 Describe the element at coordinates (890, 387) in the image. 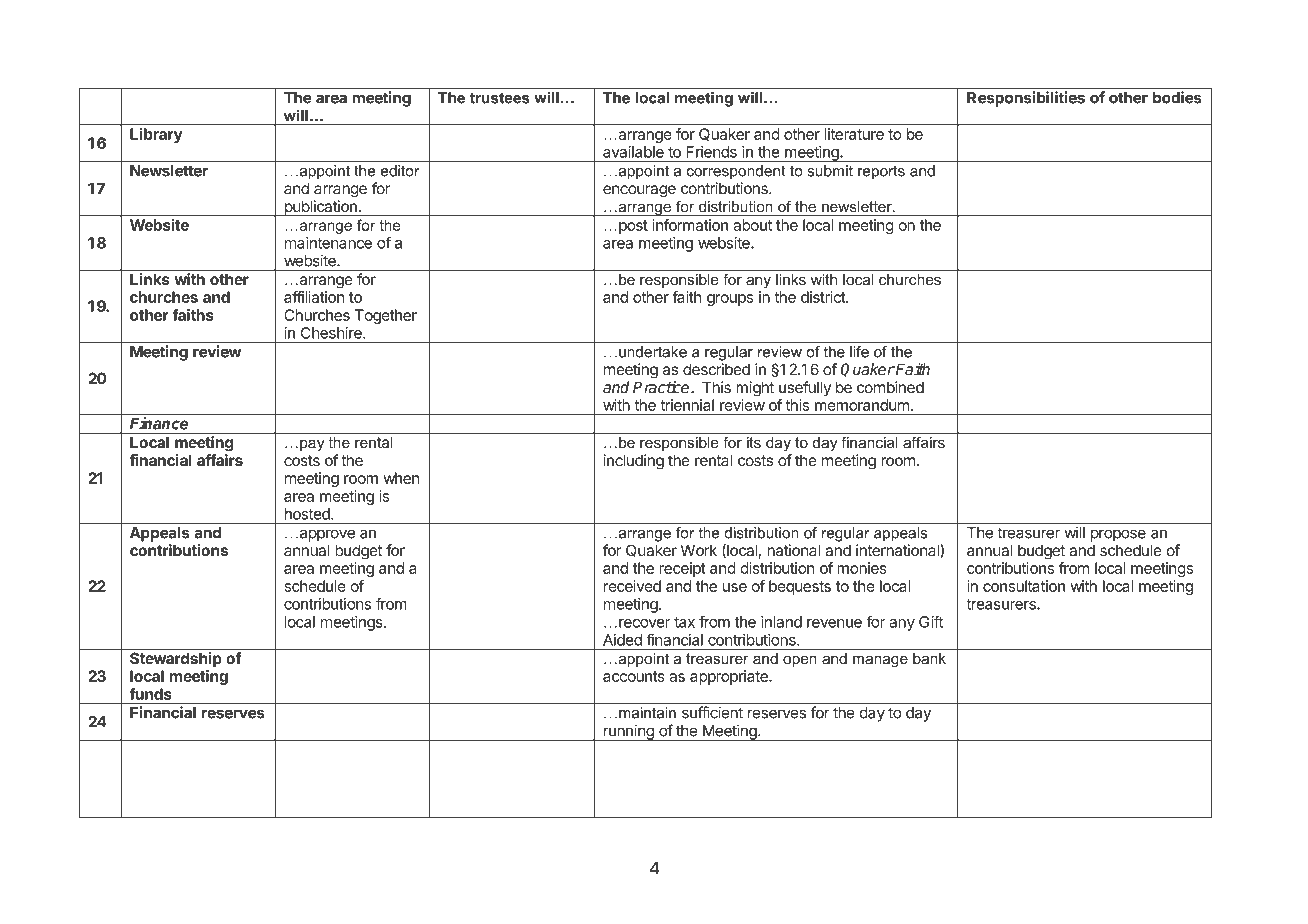

I see `combined` at that location.
